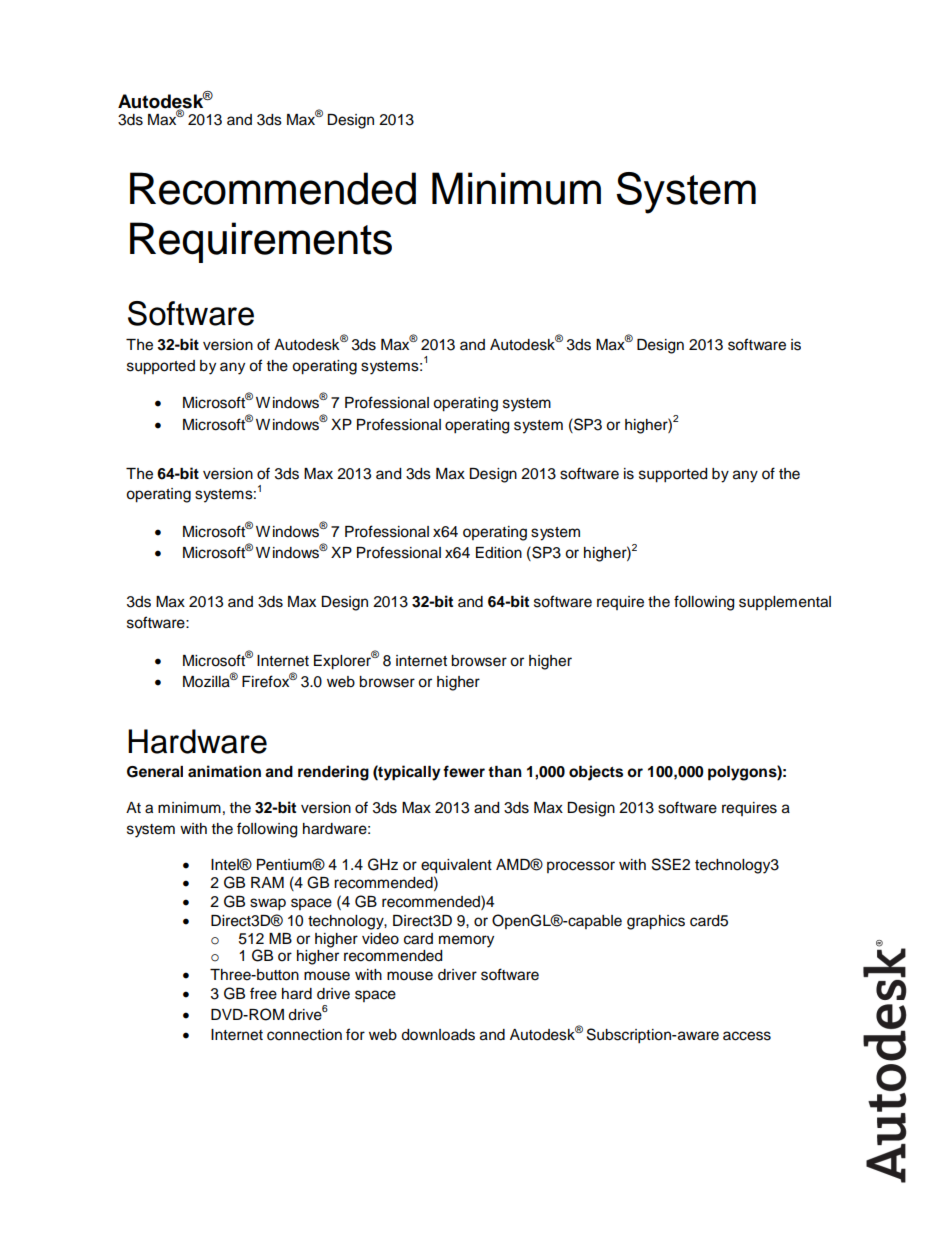  Describe the element at coordinates (155, 772) in the page. I see `General` at that location.
